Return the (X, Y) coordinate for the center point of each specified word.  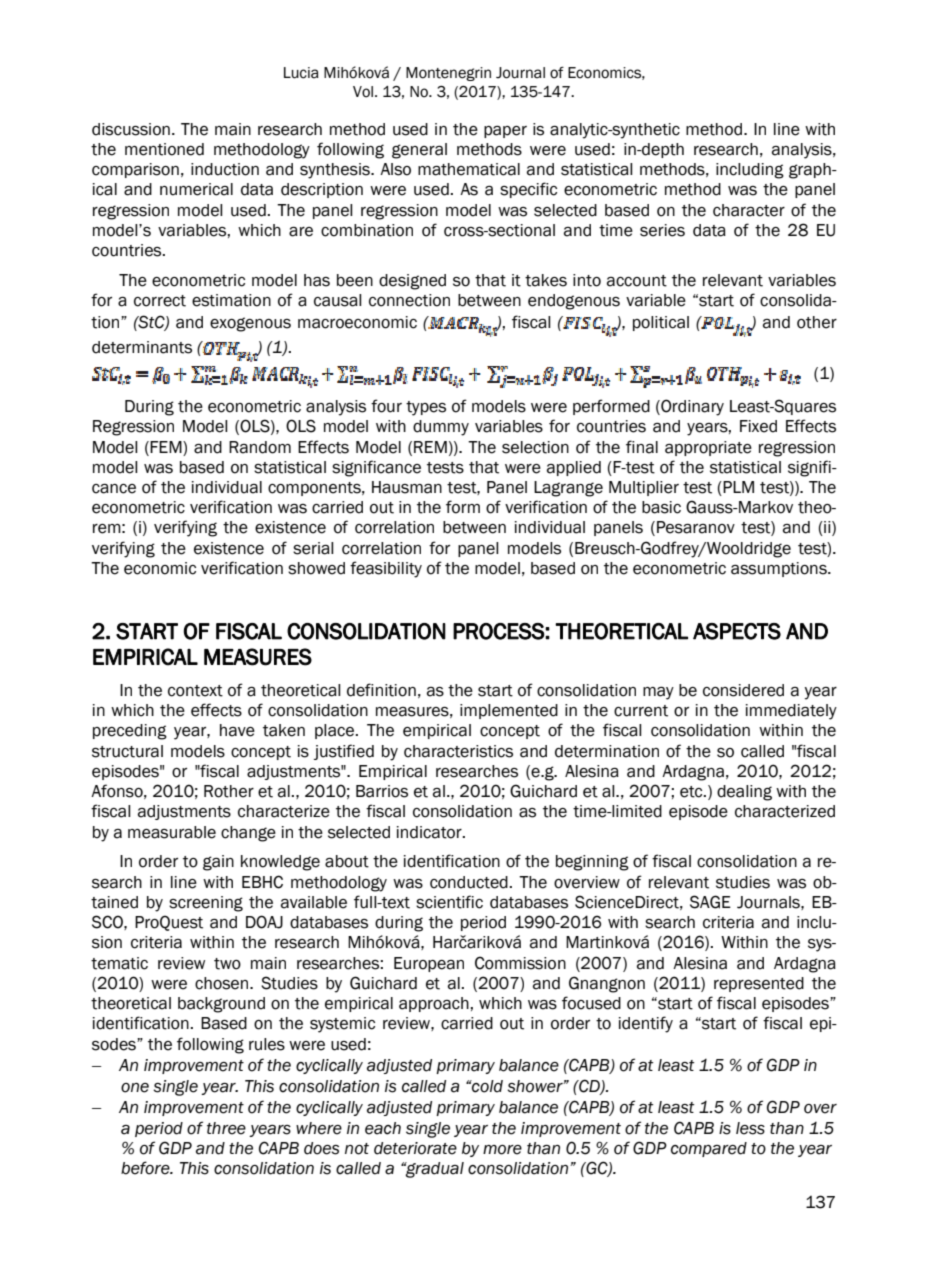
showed (316, 568)
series (662, 230)
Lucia (301, 73)
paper (505, 132)
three (226, 1128)
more (502, 1150)
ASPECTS (737, 631)
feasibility (386, 569)
